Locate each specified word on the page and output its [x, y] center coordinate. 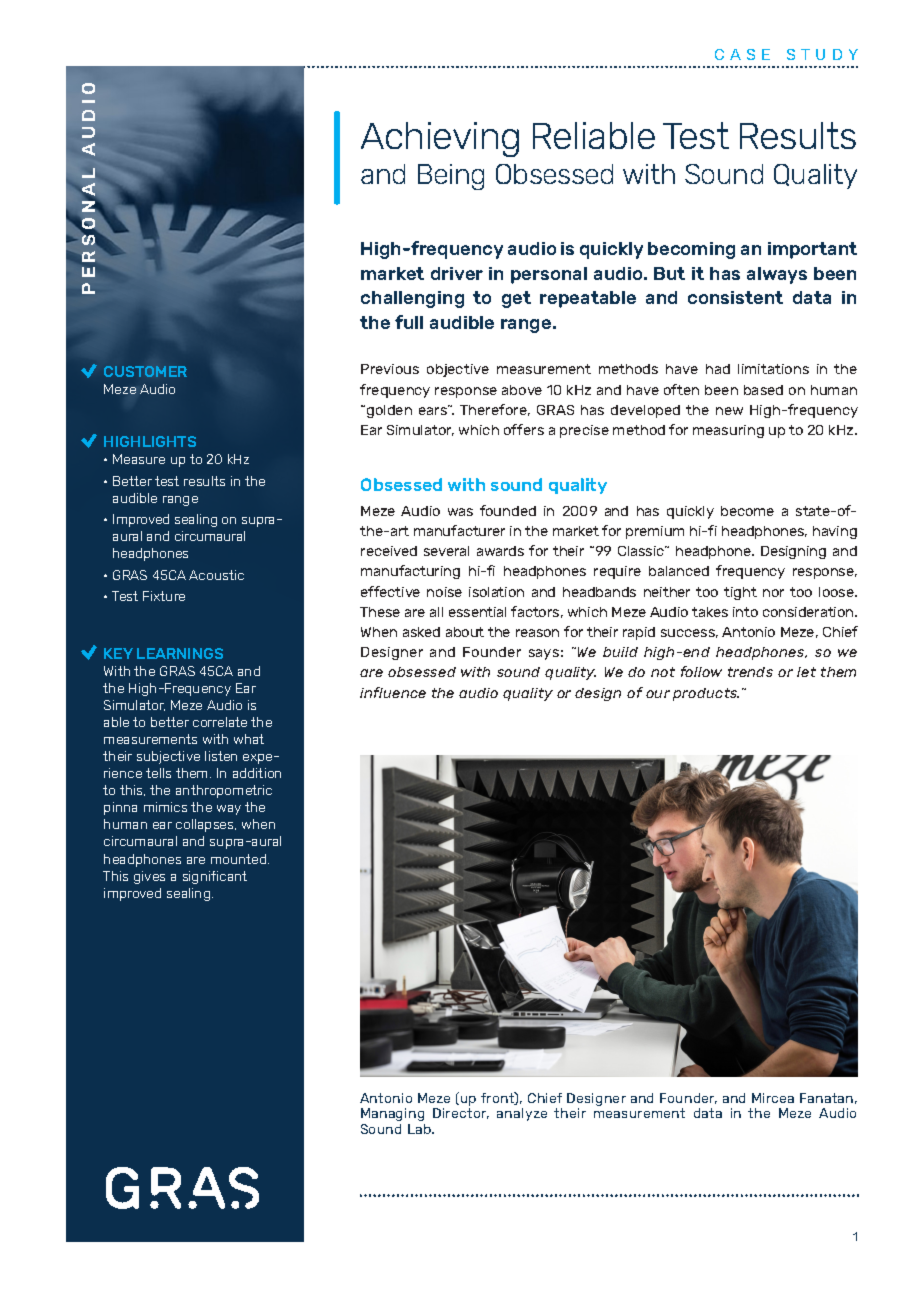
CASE [742, 54]
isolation [496, 592]
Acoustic [216, 575]
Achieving [440, 139]
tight [740, 593]
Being [451, 177]
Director [461, 1113]
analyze [522, 1114]
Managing [392, 1114]
